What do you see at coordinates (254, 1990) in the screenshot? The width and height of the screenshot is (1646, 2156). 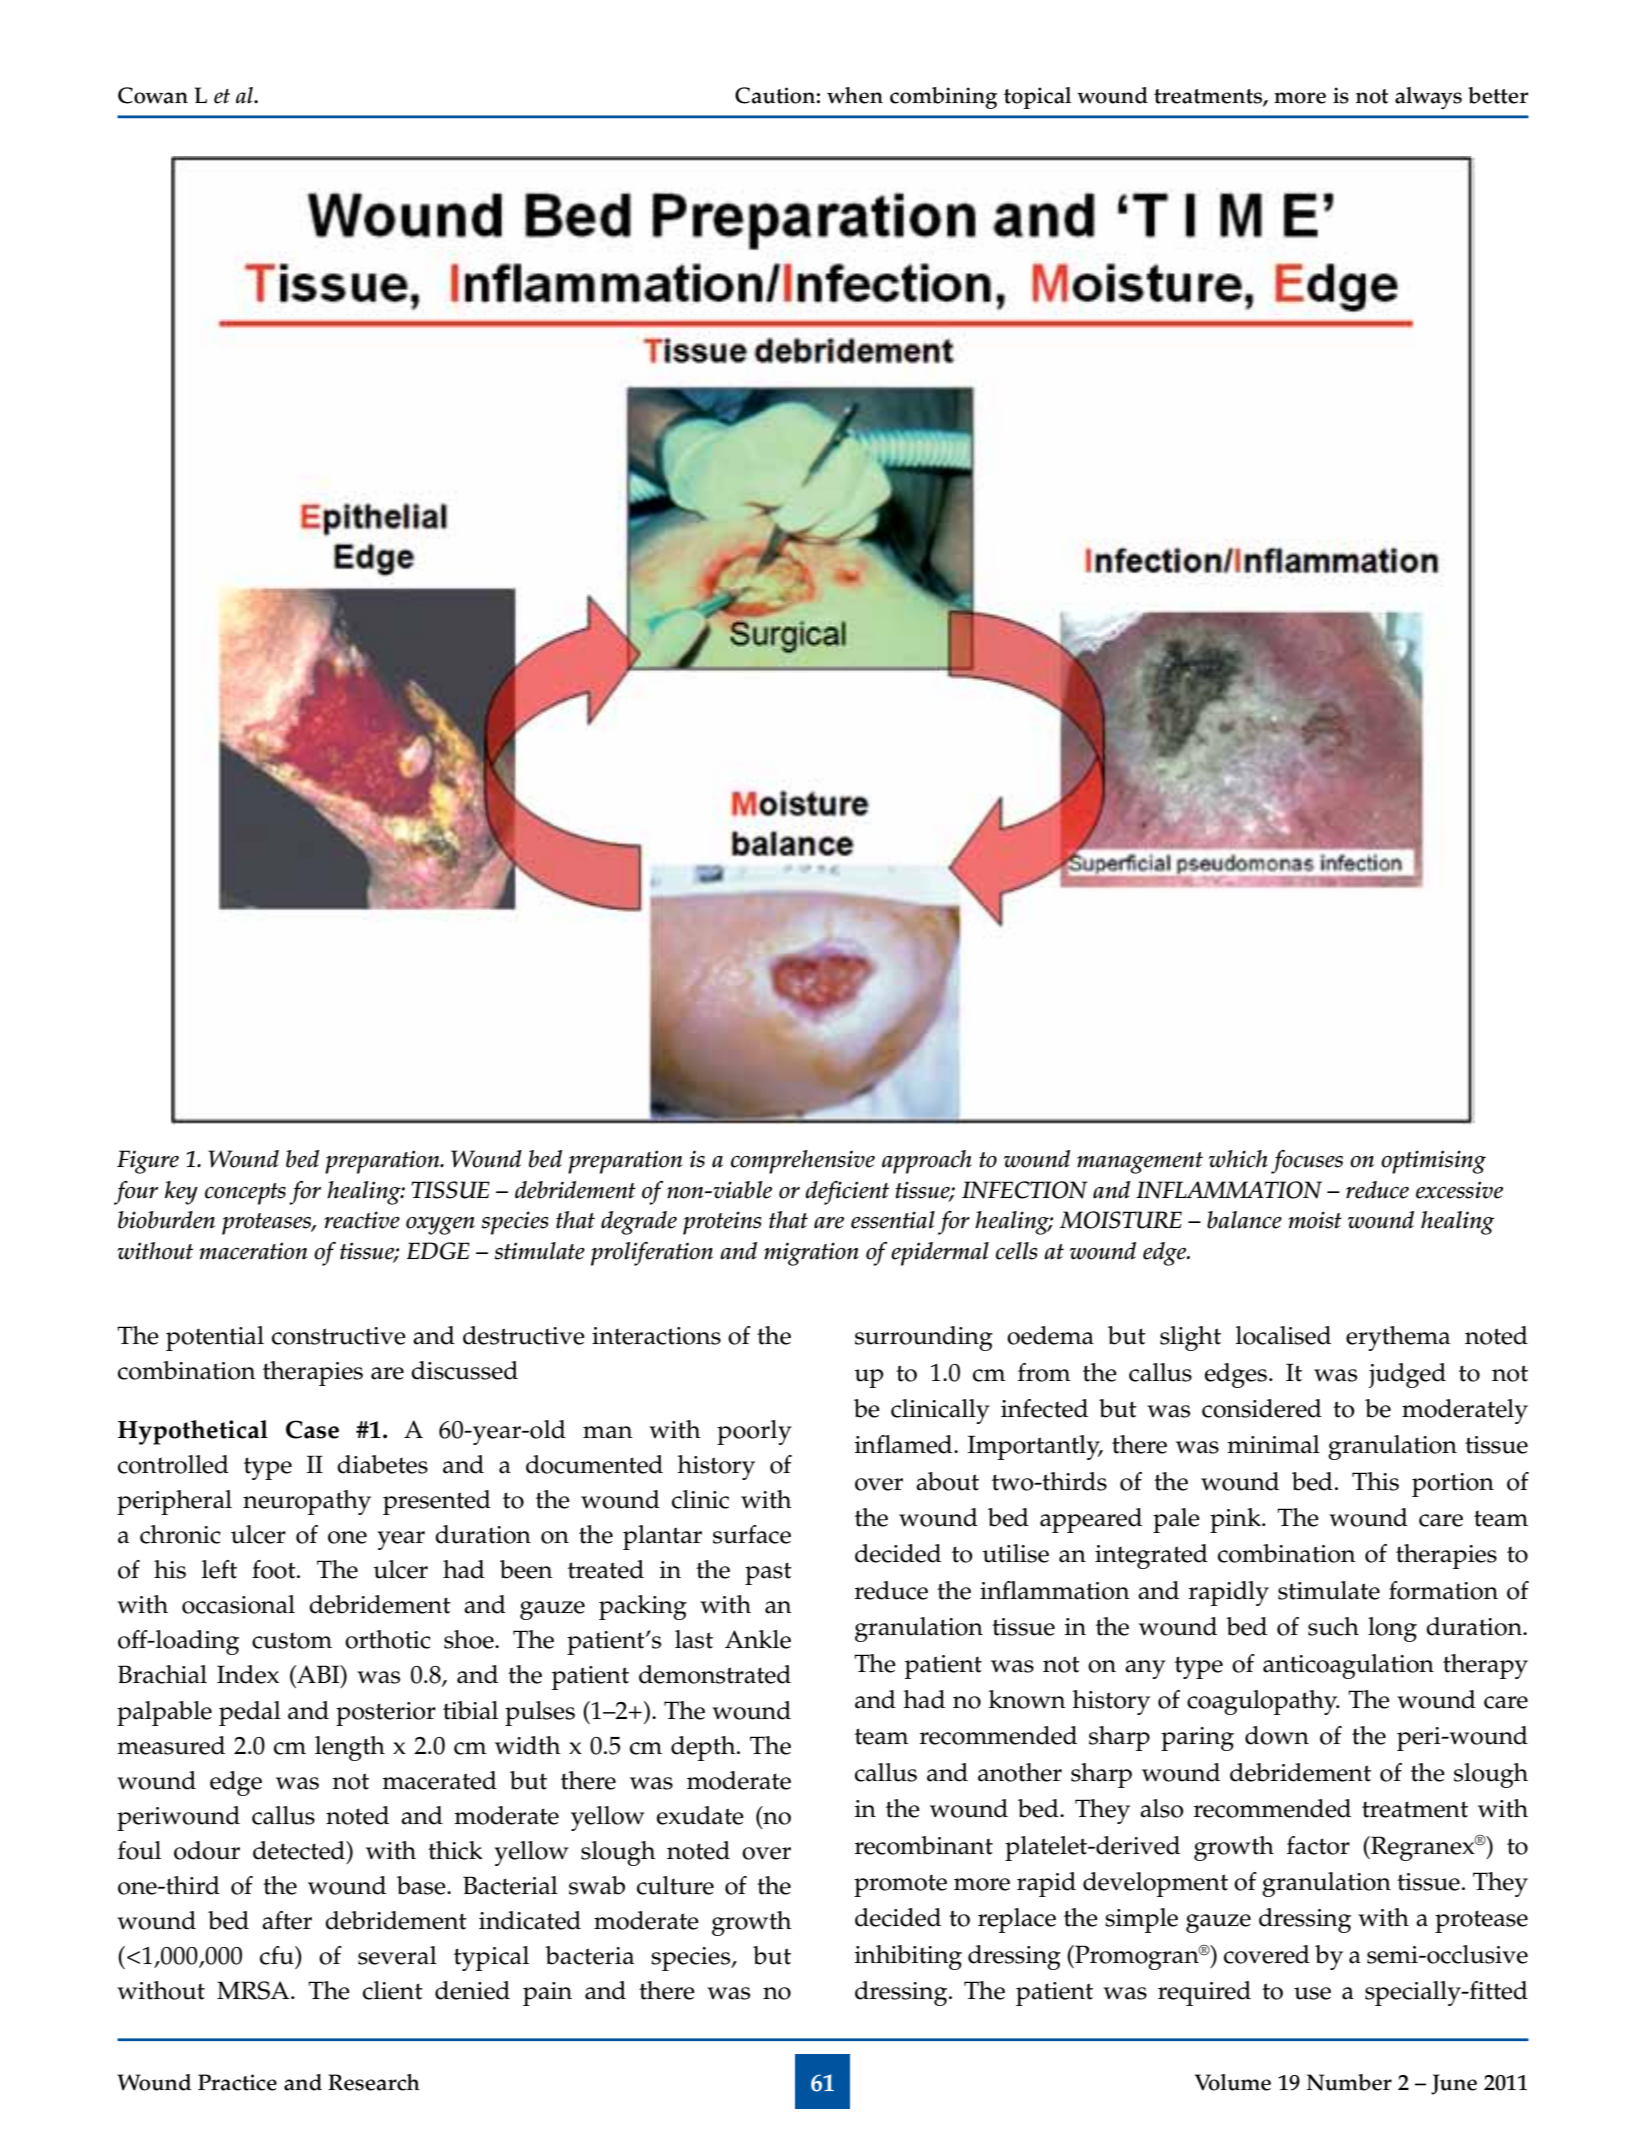 I see `MRSA` at bounding box center [254, 1990].
